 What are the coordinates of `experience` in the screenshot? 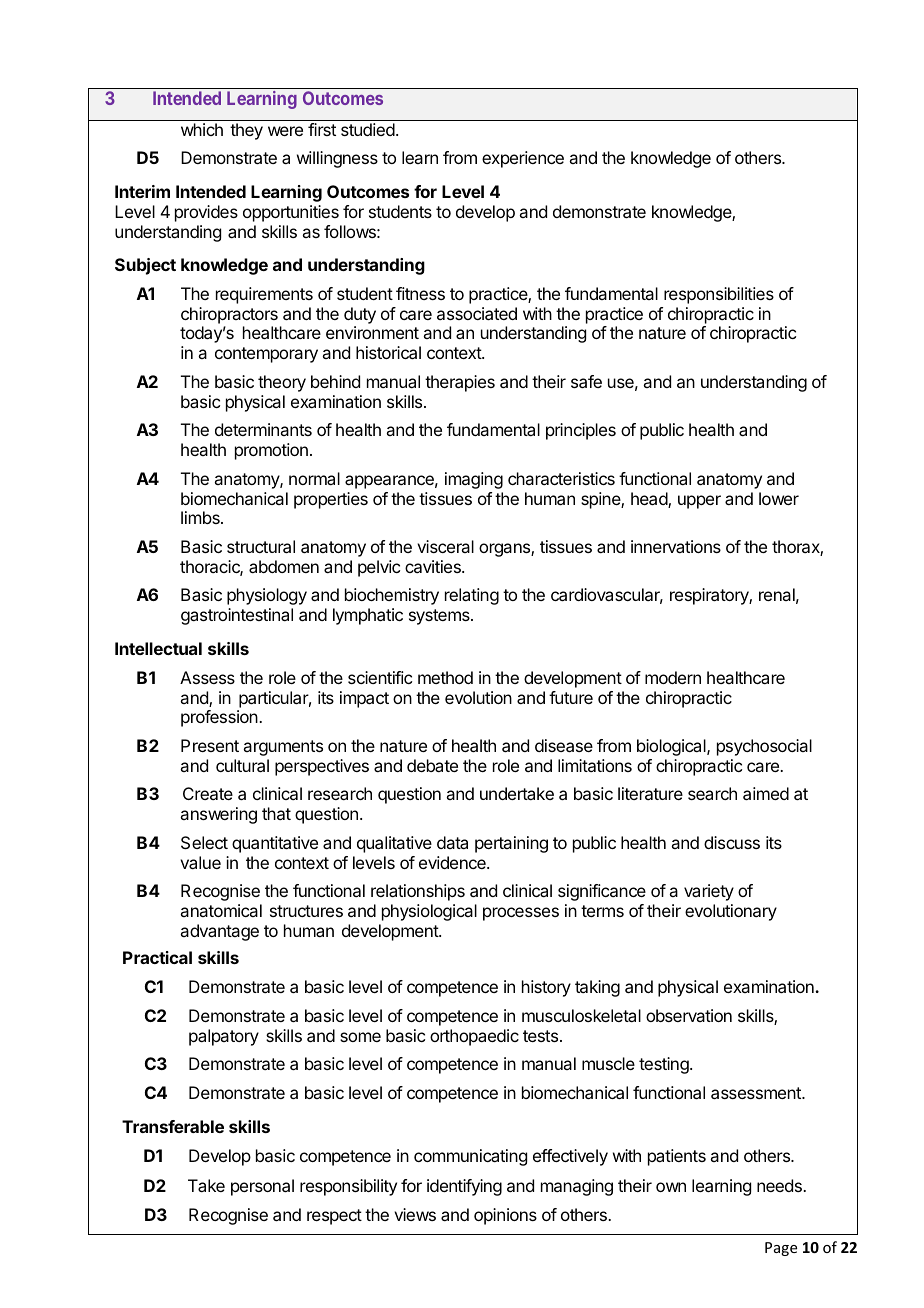 It's located at (523, 159).
